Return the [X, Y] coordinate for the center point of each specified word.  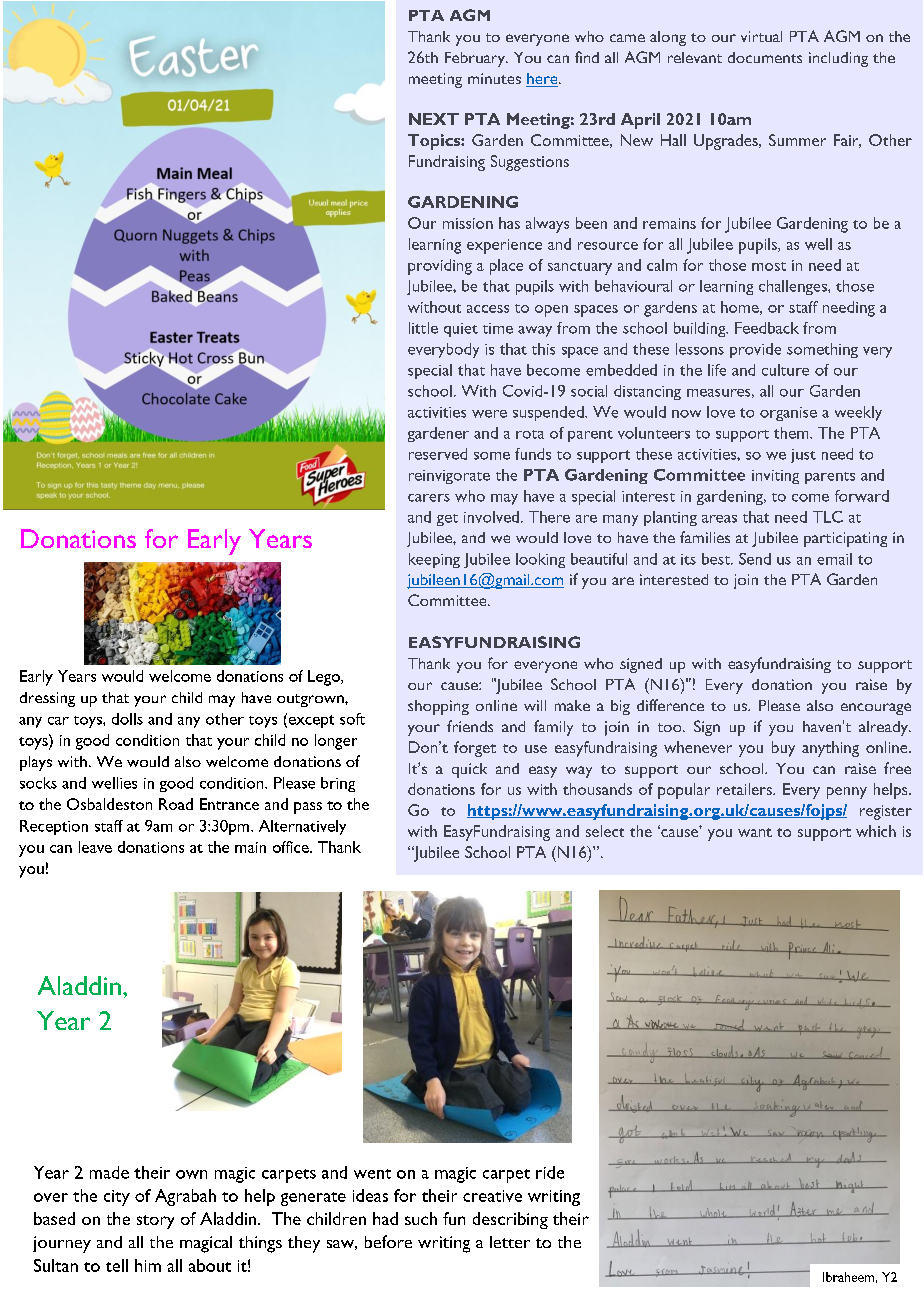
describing [510, 1220]
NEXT [434, 119]
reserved [438, 454]
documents [765, 57]
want [755, 832]
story [155, 1222]
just [803, 456]
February [476, 59]
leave [95, 847]
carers [429, 498]
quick [469, 770]
